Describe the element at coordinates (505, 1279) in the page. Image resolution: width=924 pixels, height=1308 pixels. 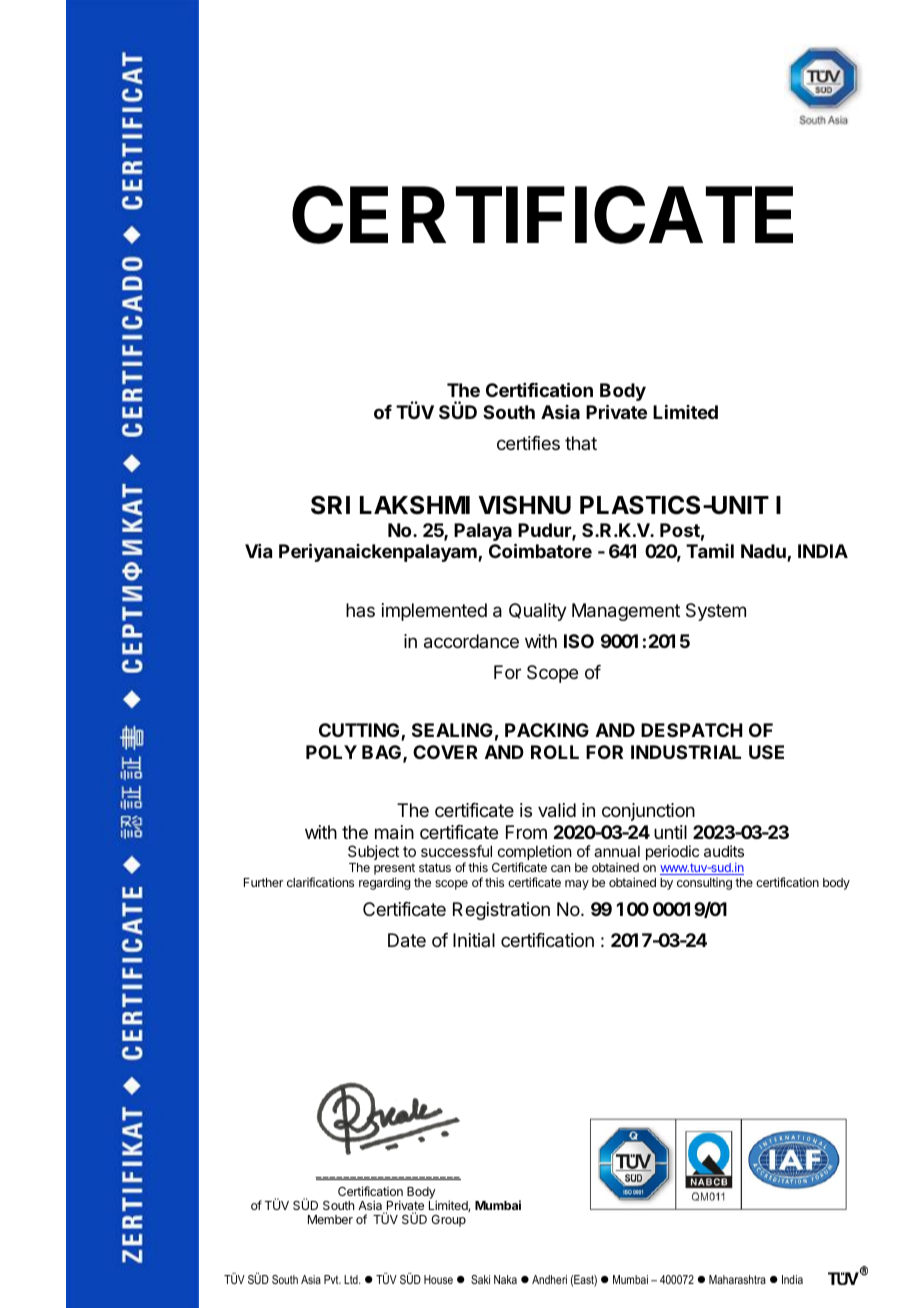
I see `Naka` at that location.
